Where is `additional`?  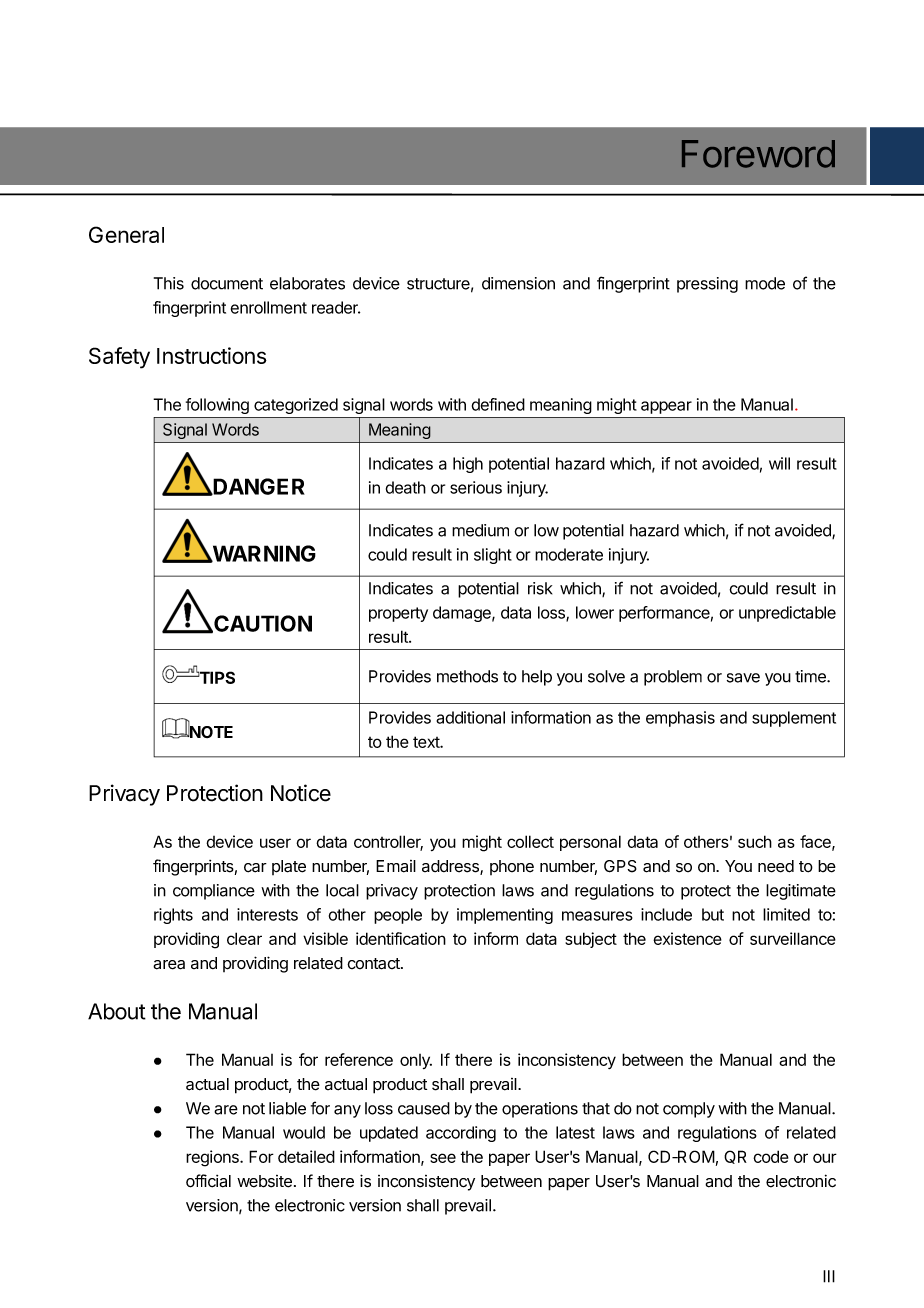
additional is located at coordinates (470, 717).
